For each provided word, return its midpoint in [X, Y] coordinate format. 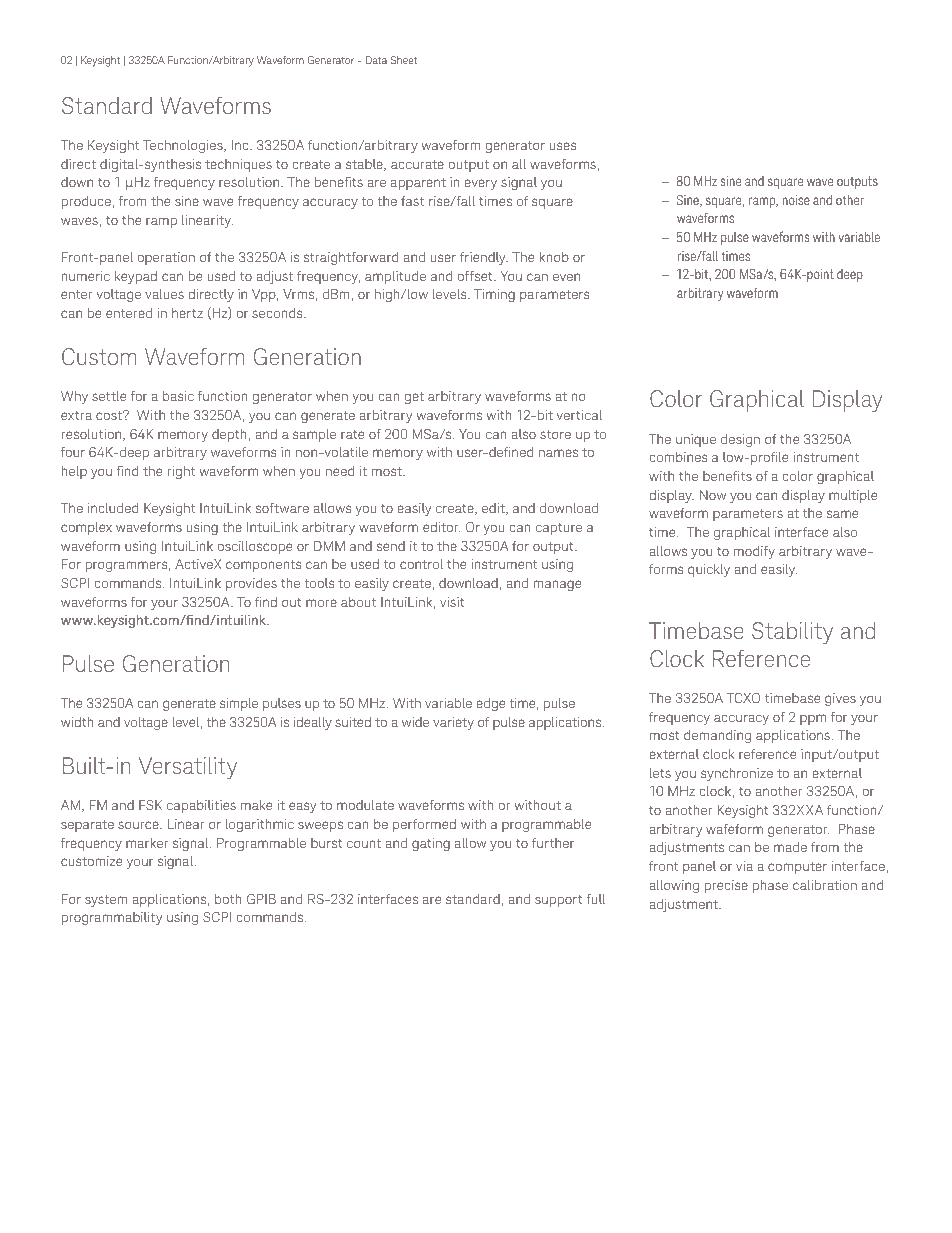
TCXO [743, 698]
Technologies [184, 146]
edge [490, 704]
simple [239, 704]
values [164, 294]
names [558, 453]
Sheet [404, 60]
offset [476, 275]
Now [713, 495]
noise [796, 200]
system [106, 900]
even [566, 277]
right [181, 472]
